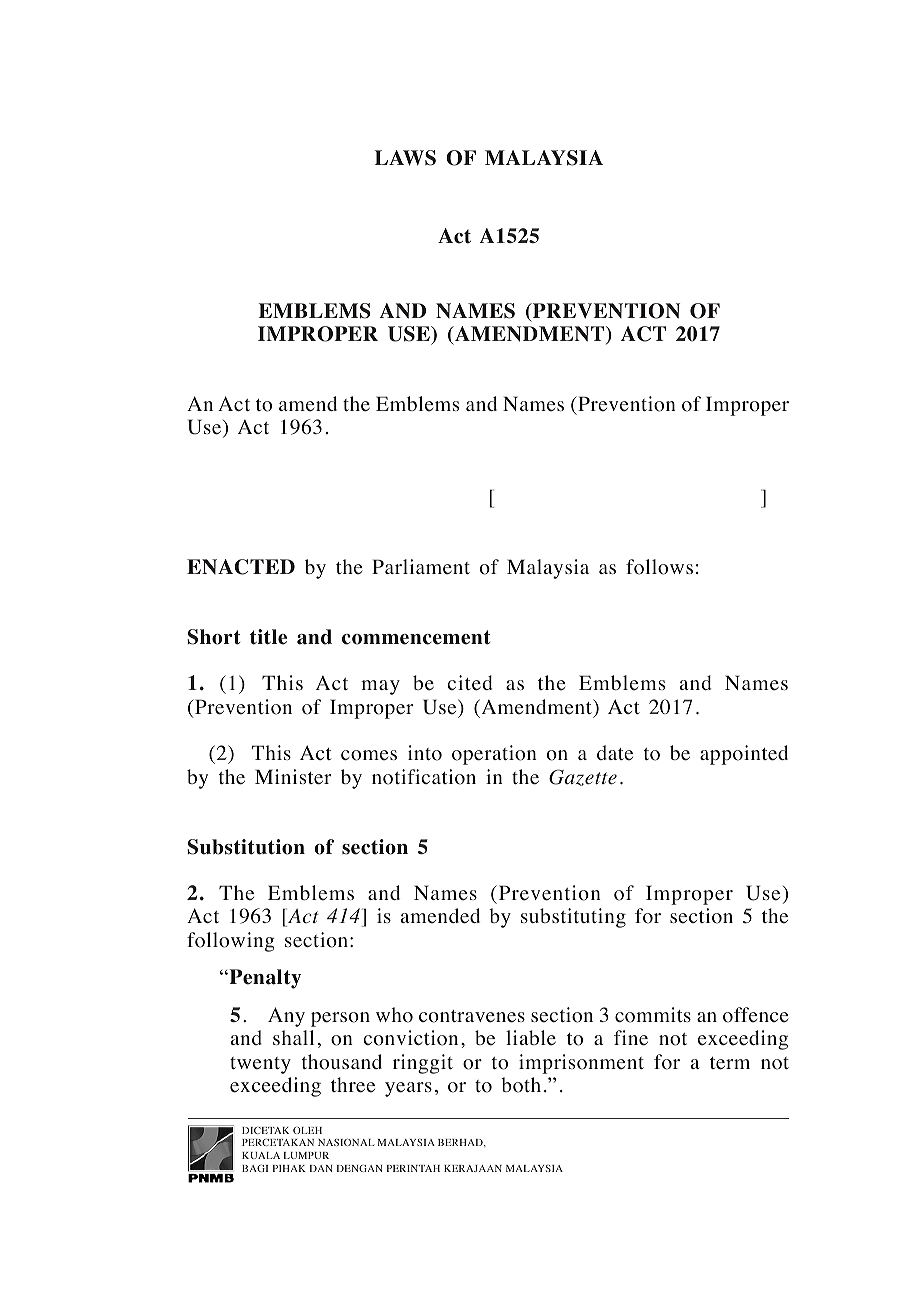 The height and width of the screenshot is (1301, 924). What do you see at coordinates (730, 1063) in the screenshot?
I see `term` at bounding box center [730, 1063].
